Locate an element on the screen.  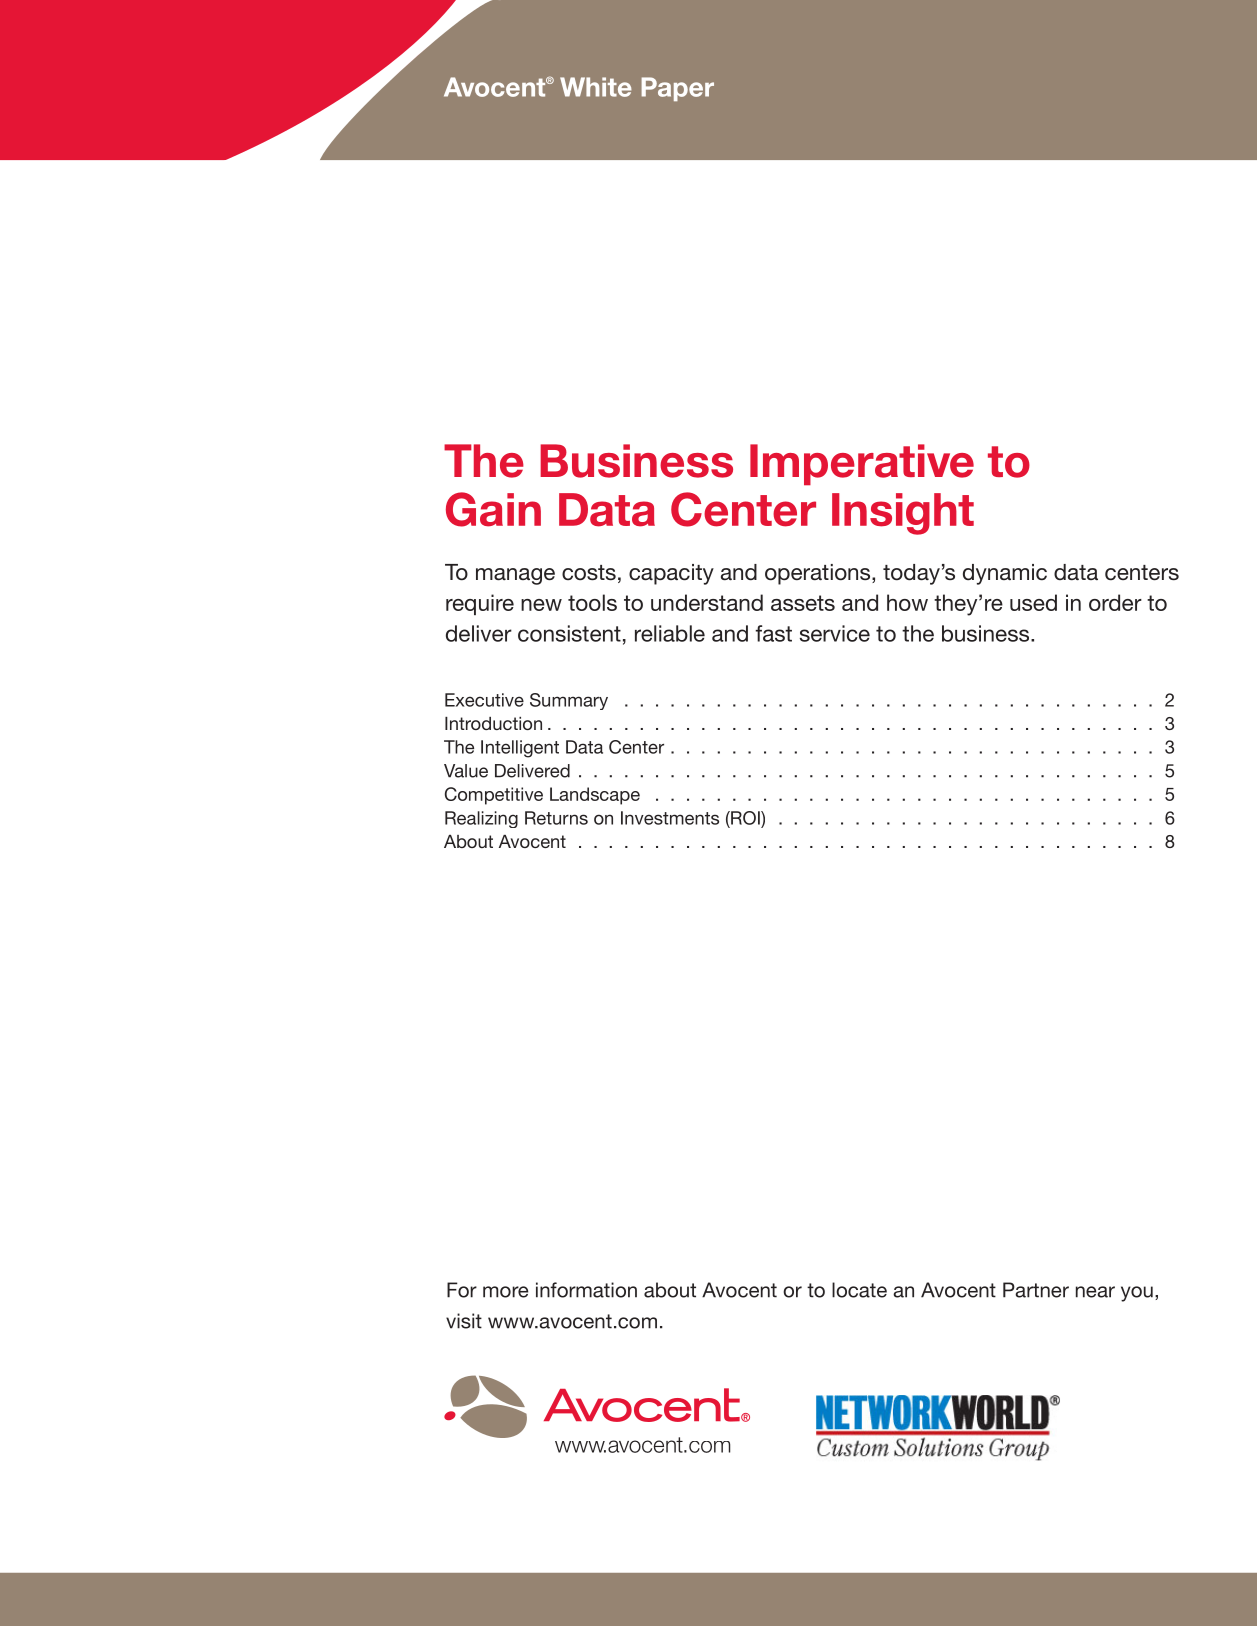
Summary is located at coordinates (569, 701).
